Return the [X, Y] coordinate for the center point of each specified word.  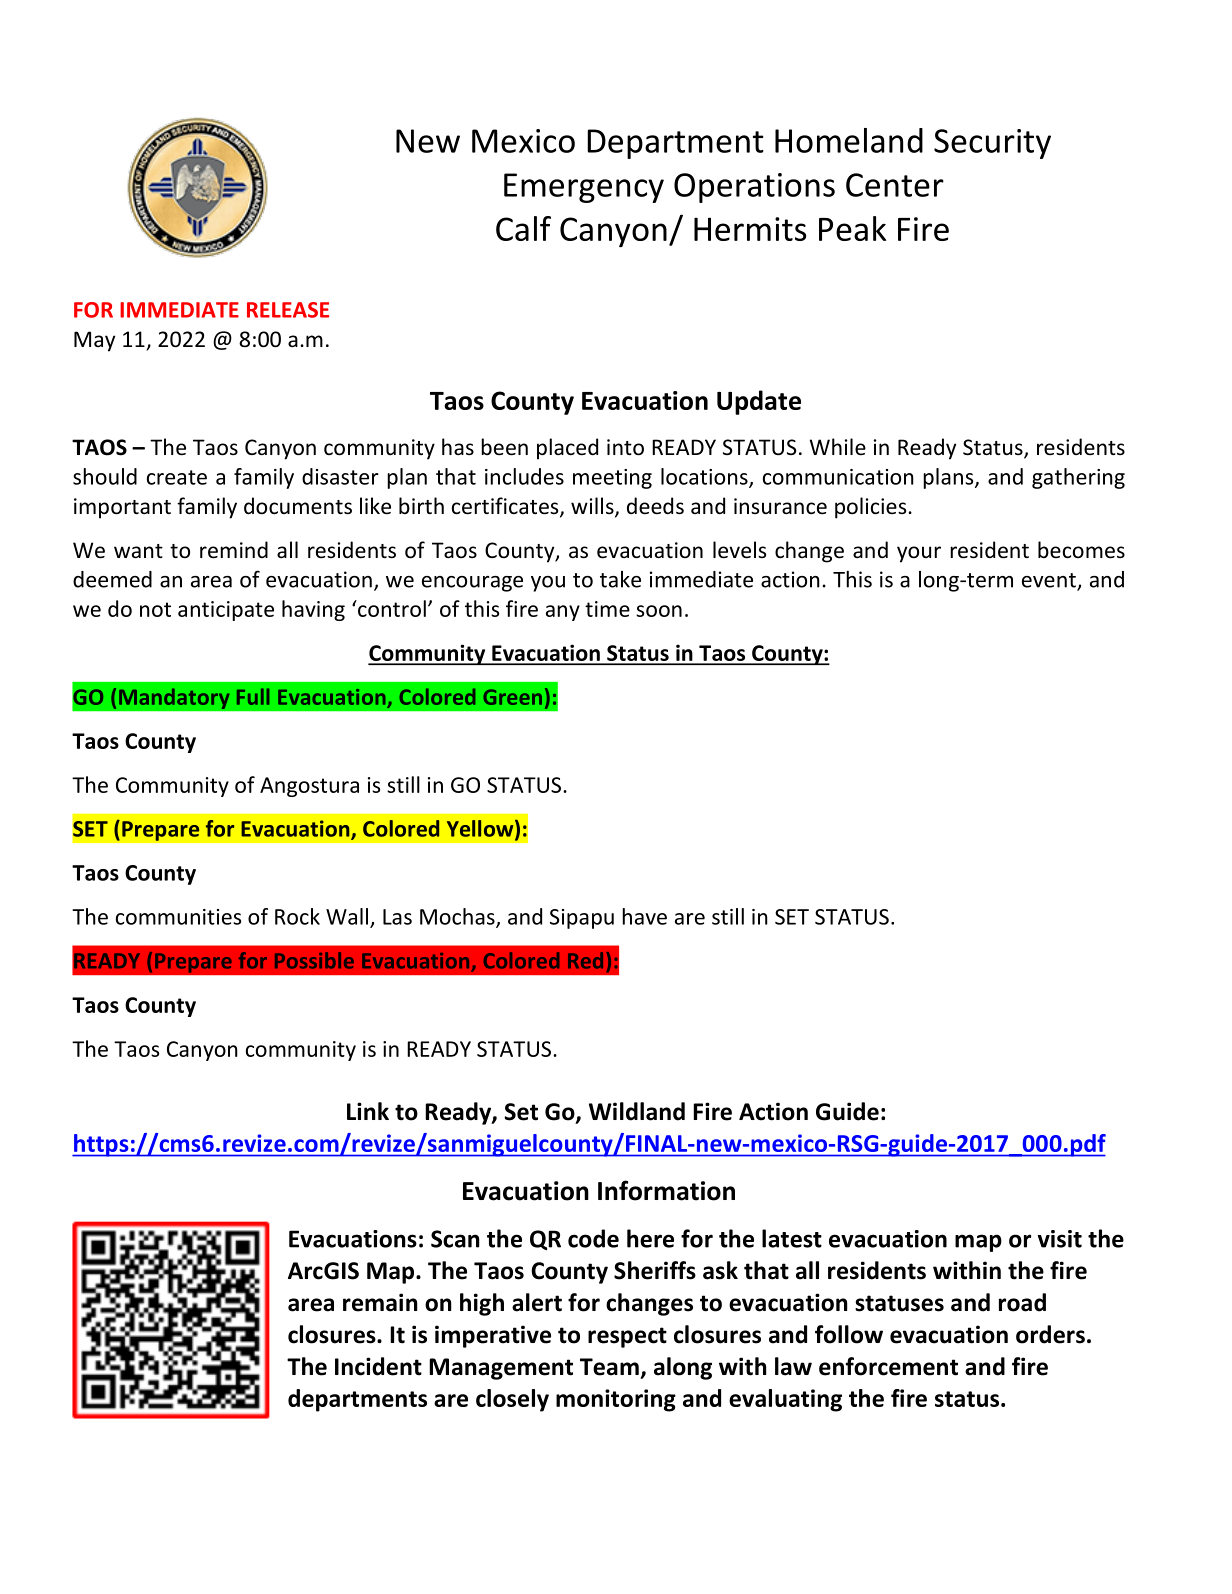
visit [1060, 1239]
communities [178, 917]
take [620, 579]
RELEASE [288, 310]
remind [234, 550]
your [919, 554]
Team [609, 1367]
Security [992, 144]
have [644, 916]
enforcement [888, 1366]
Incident [378, 1366]
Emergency [584, 188]
